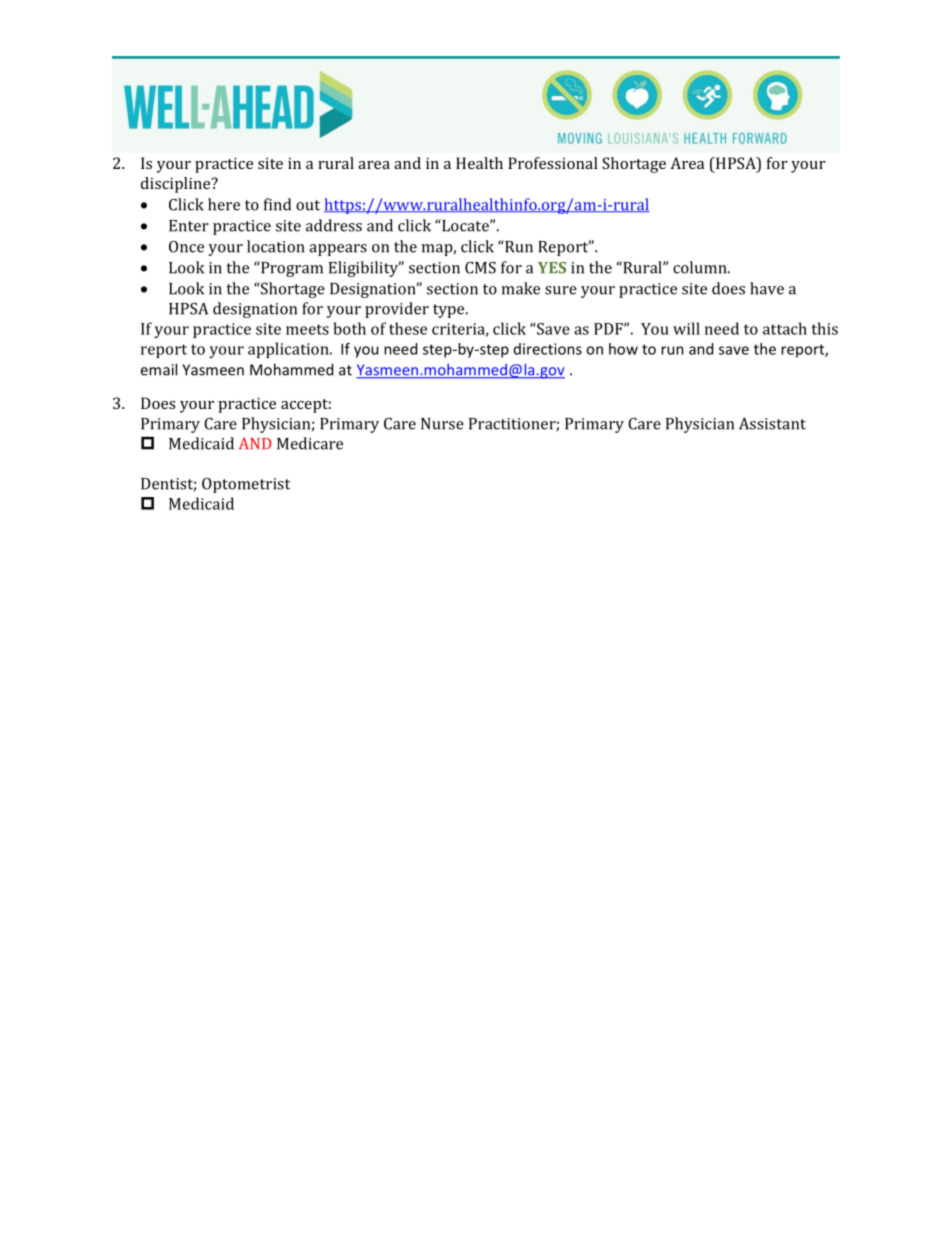 Image resolution: width=952 pixels, height=1233 pixels. What do you see at coordinates (553, 163) in the page?
I see `Professional` at bounding box center [553, 163].
